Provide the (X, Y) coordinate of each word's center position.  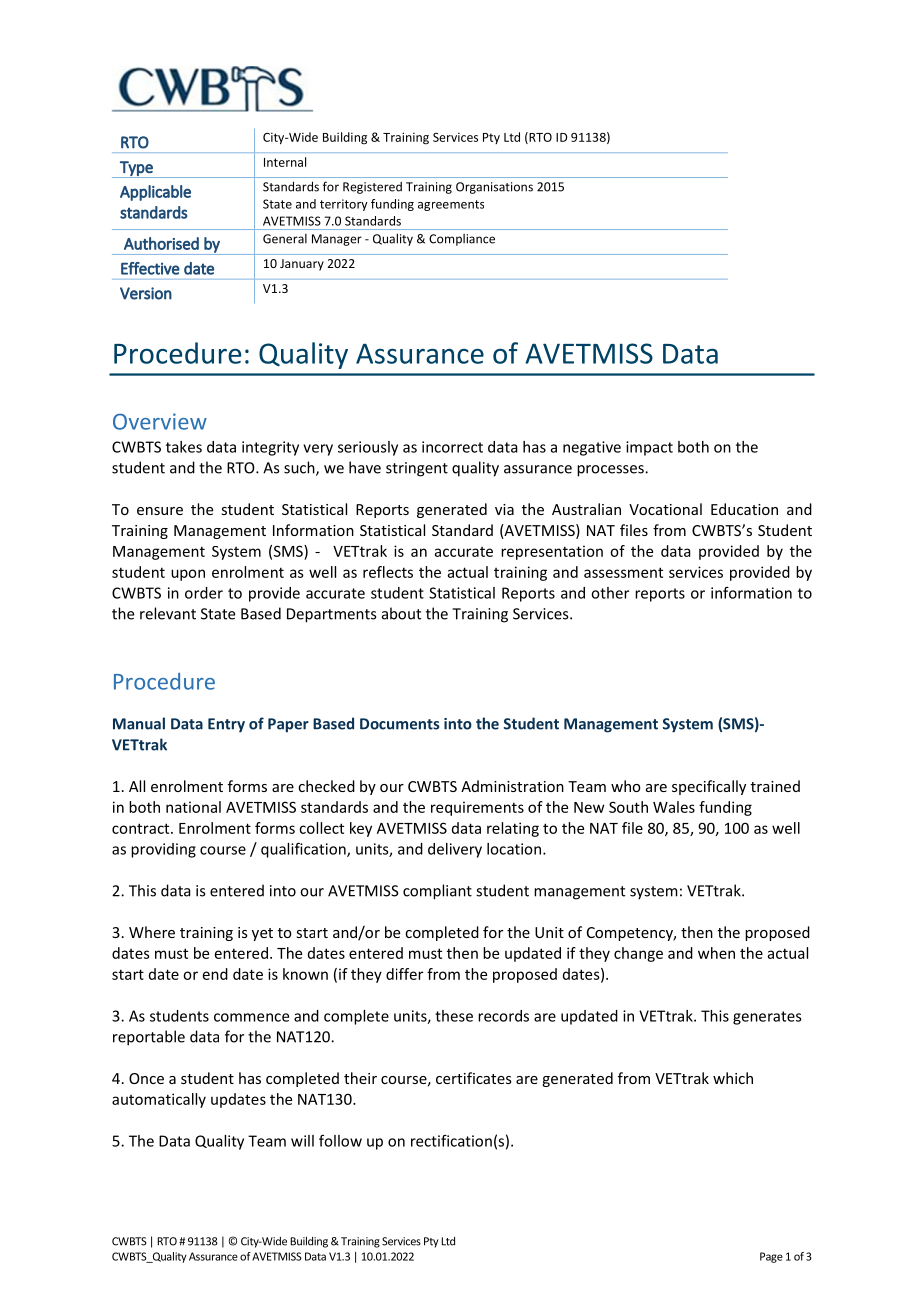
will (302, 1141)
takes (184, 447)
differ (404, 974)
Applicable (155, 193)
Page (771, 1257)
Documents (400, 724)
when (716, 953)
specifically (709, 787)
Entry (226, 725)
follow (340, 1141)
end (215, 974)
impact (649, 448)
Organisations (494, 188)
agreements (451, 205)
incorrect (452, 447)
